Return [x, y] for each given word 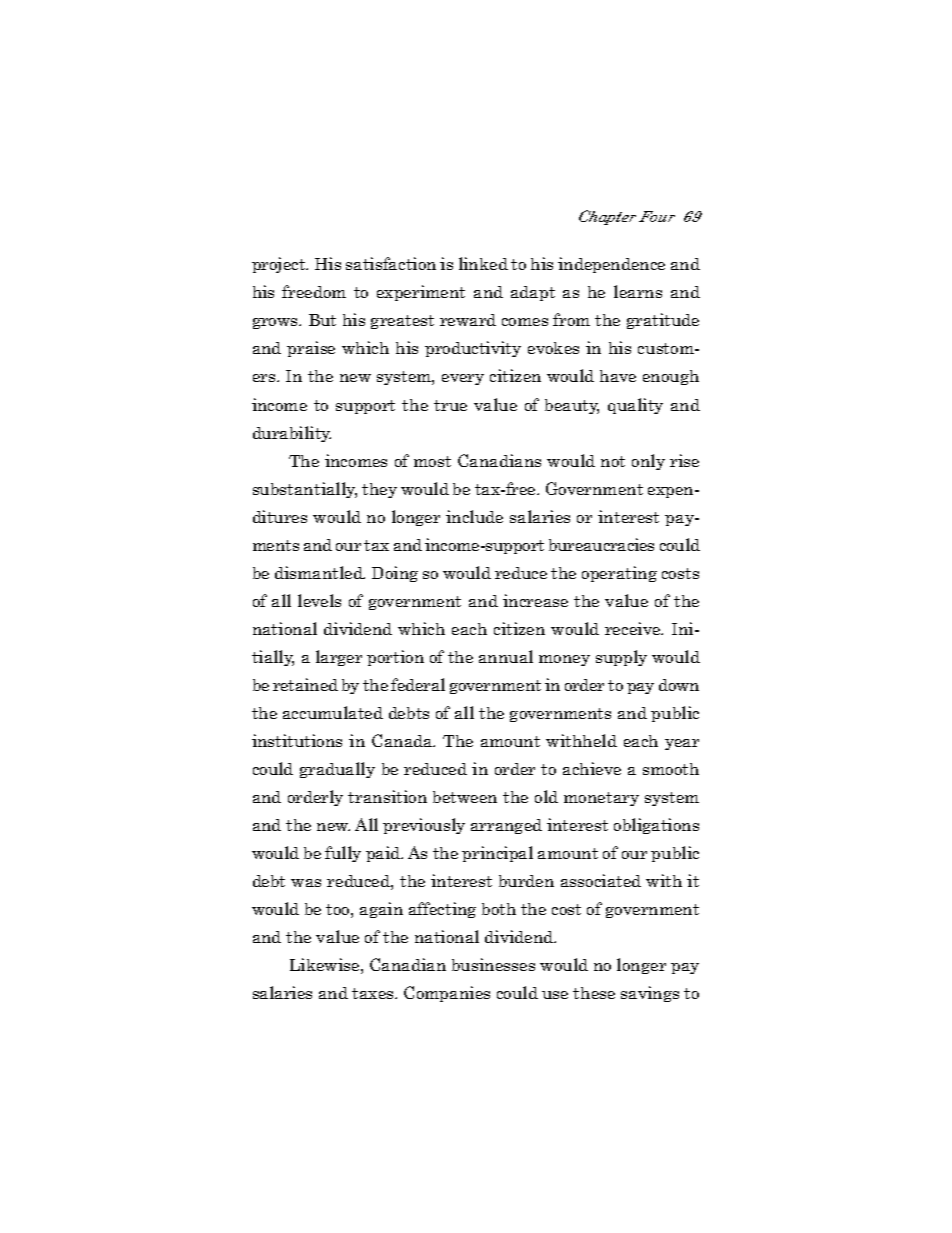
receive [634, 628]
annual [506, 656]
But [322, 320]
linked [483, 263]
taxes [374, 993]
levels [319, 600]
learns [638, 291]
